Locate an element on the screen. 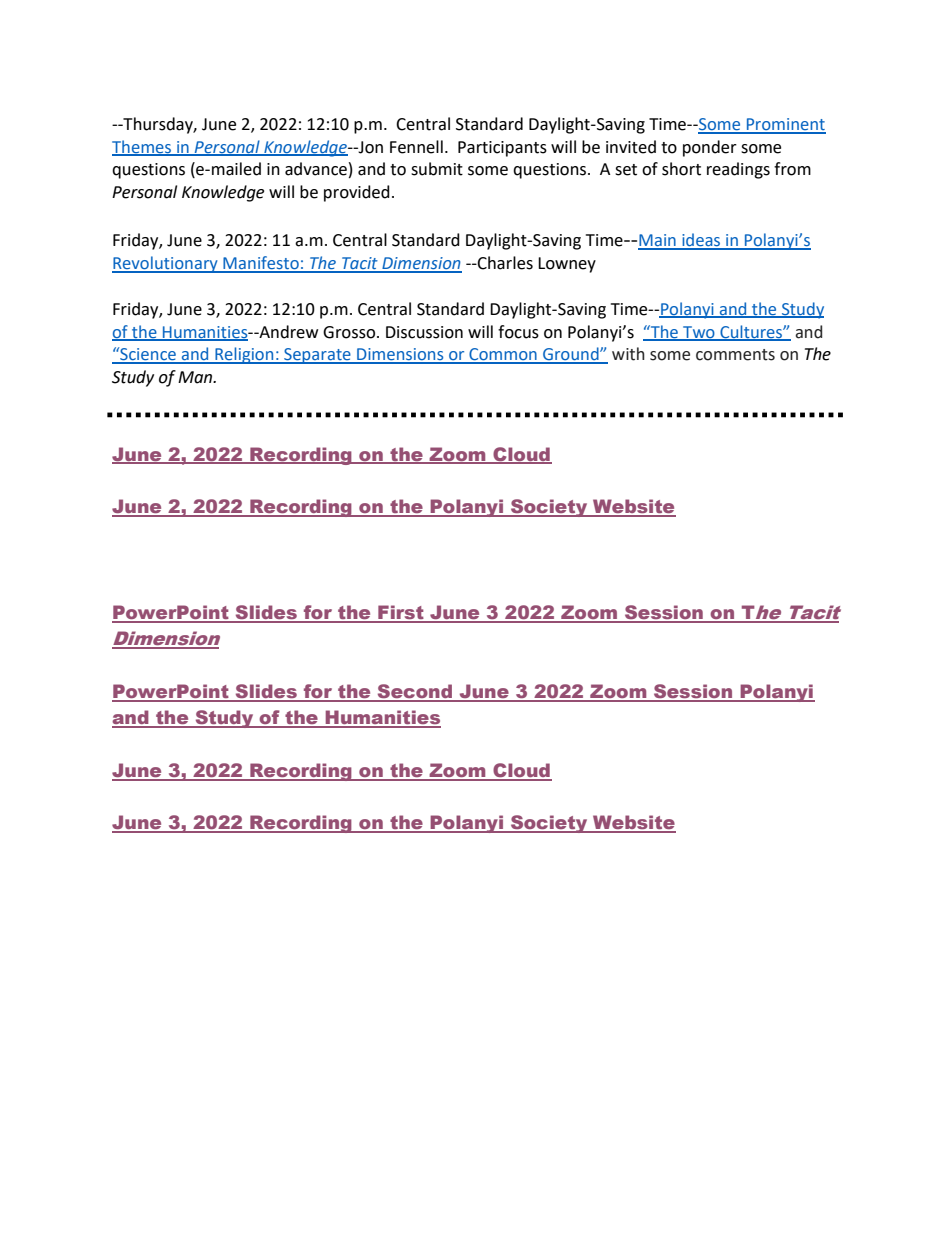  readings is located at coordinates (738, 170).
